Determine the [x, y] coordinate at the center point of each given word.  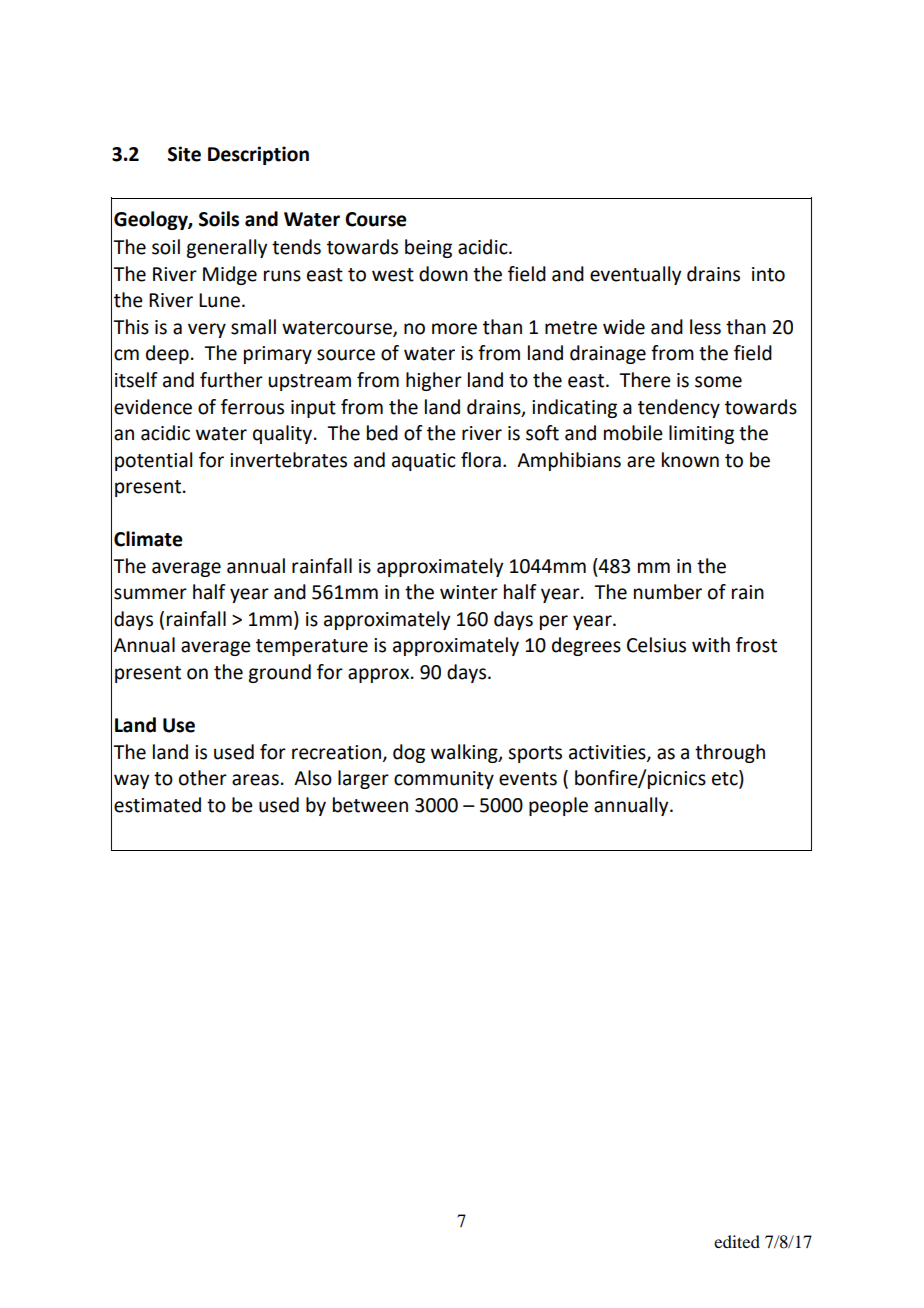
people [558, 806]
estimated [157, 805]
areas [255, 780]
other [203, 778]
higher [434, 381]
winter [469, 592]
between [370, 805]
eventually [635, 275]
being [428, 248]
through [730, 753]
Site [184, 154]
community [444, 780]
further [231, 380]
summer [150, 594]
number [668, 592]
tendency [679, 408]
